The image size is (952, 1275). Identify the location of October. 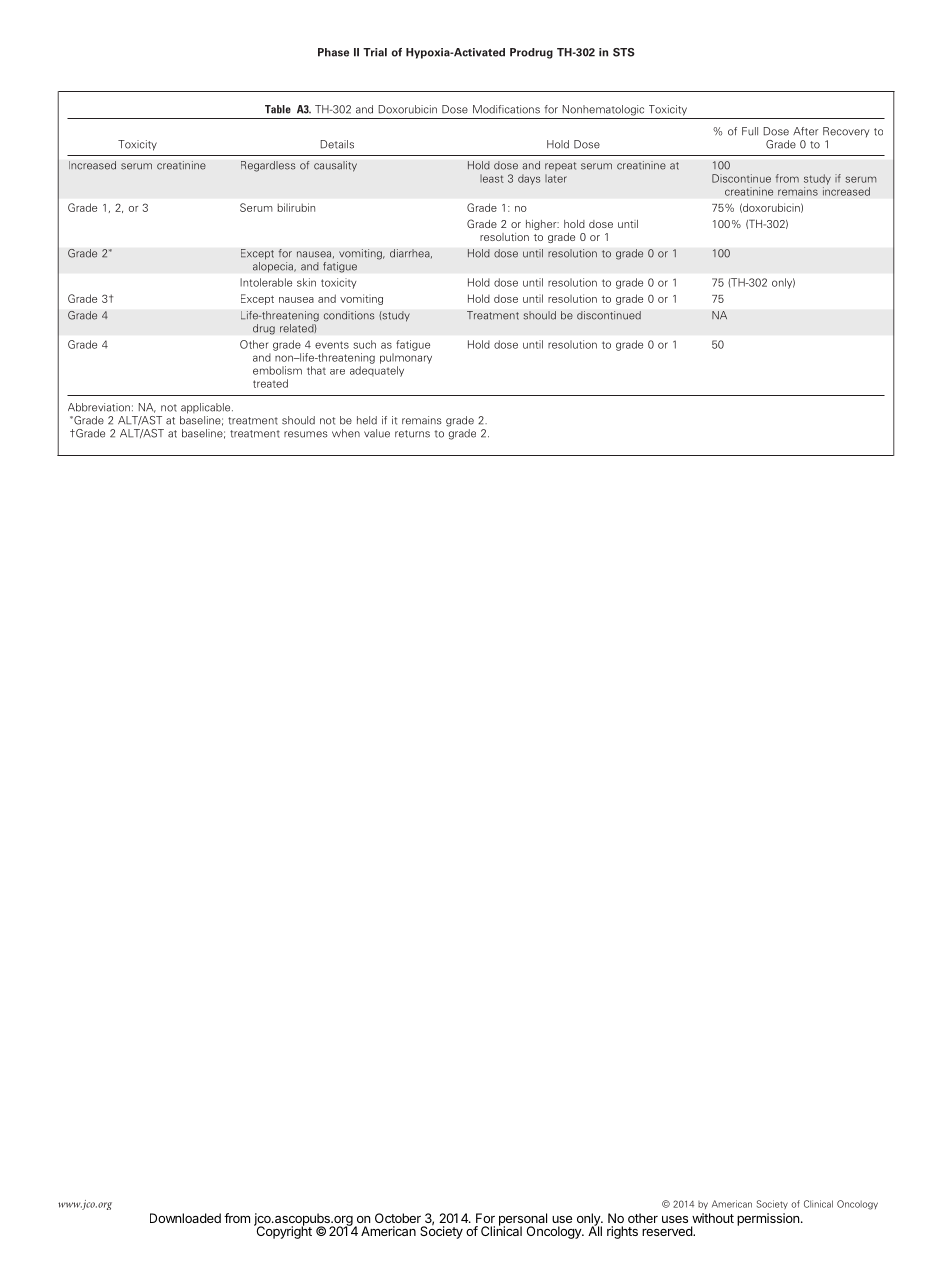
(398, 1218).
